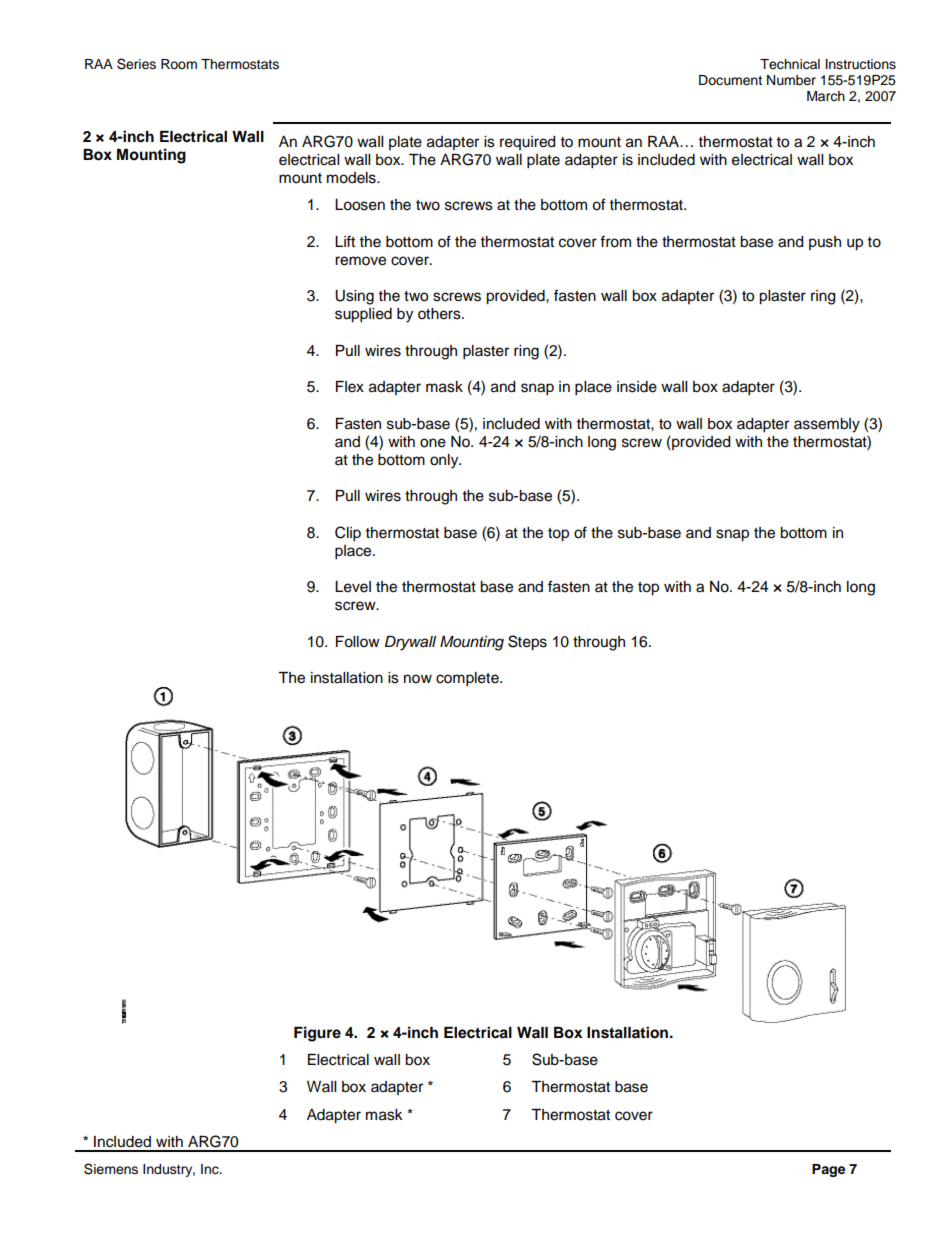 Image resolution: width=952 pixels, height=1233 pixels. Describe the element at coordinates (468, 679) in the image. I see `complete` at that location.
